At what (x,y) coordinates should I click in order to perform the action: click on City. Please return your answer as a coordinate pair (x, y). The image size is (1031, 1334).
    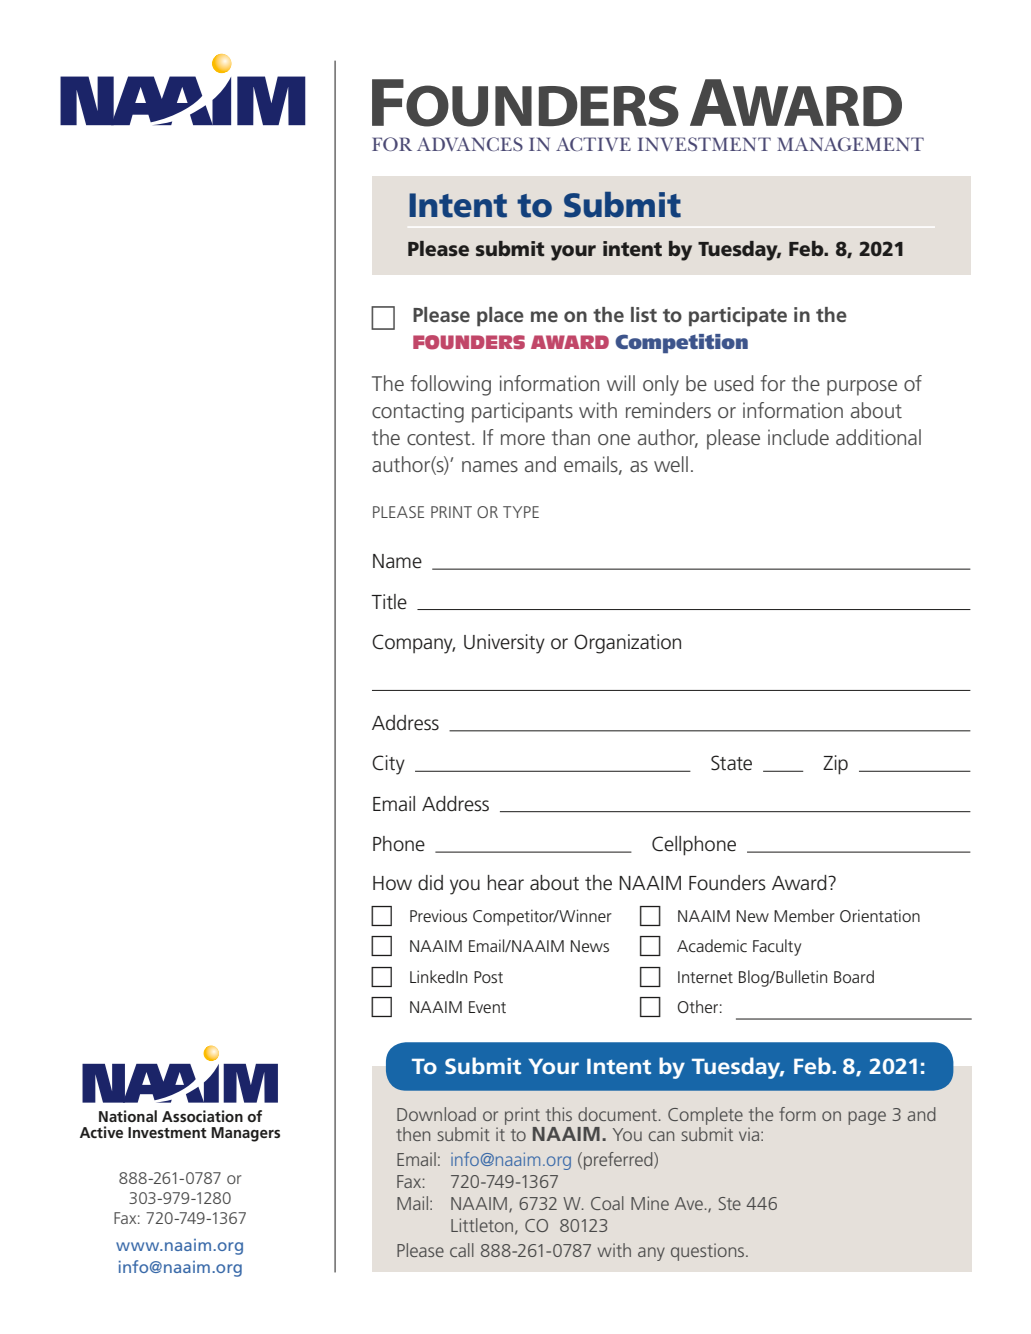
    Looking at the image, I should click on (388, 765).
